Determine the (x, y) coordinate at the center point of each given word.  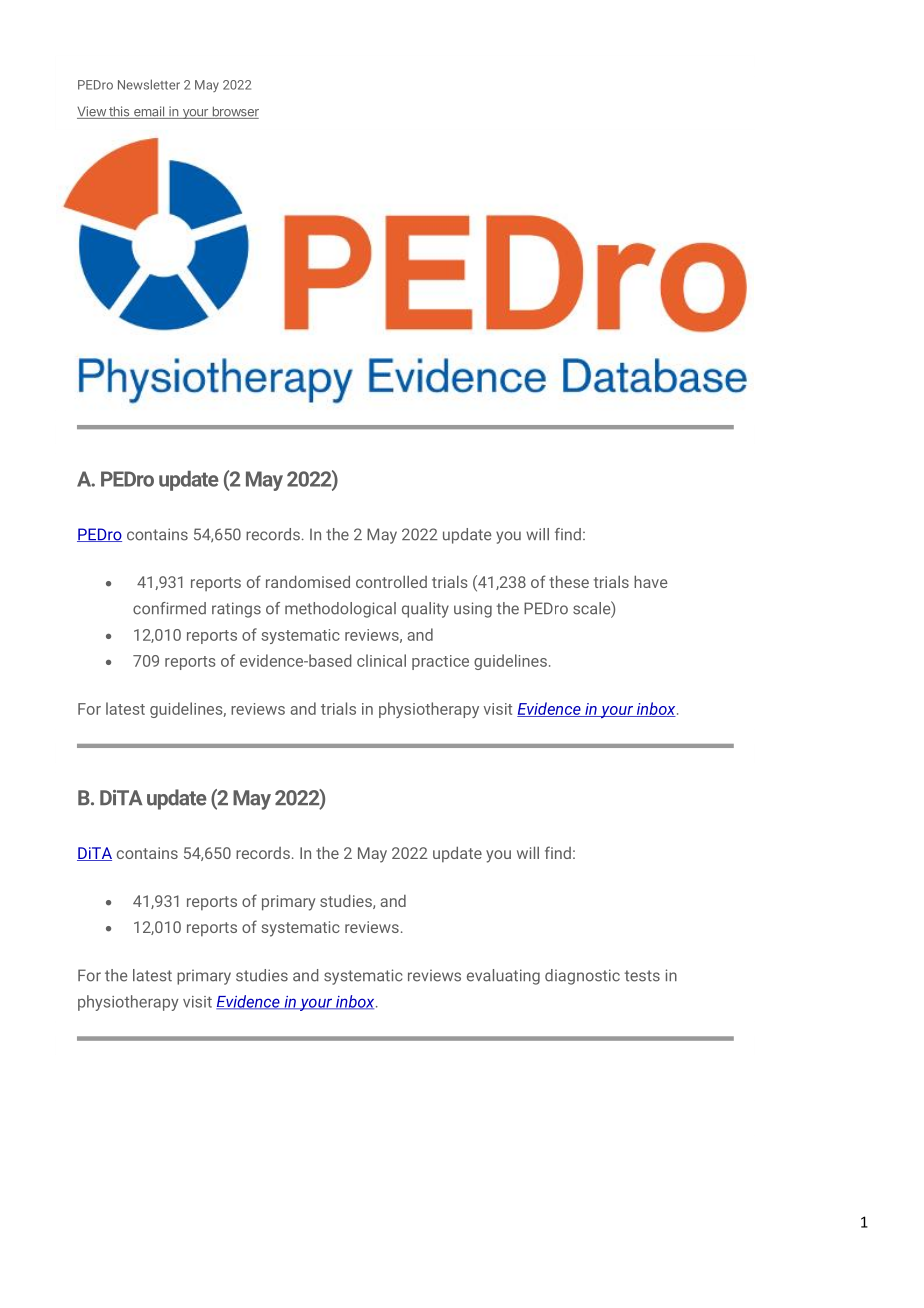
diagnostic (582, 977)
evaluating (503, 977)
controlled (391, 581)
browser (234, 112)
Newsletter (149, 84)
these (569, 581)
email (149, 112)
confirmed (169, 608)
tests (642, 976)
